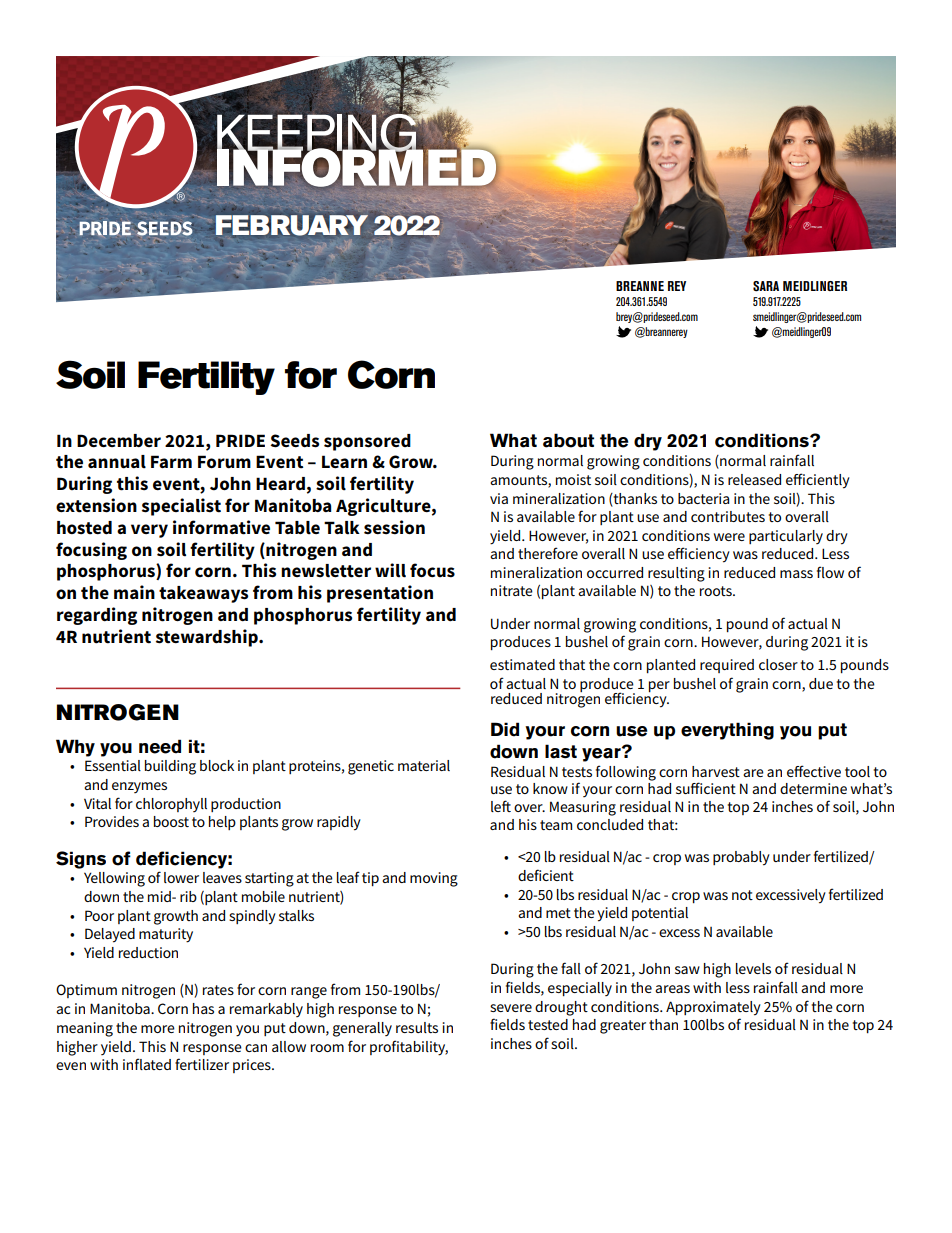  What do you see at coordinates (778, 664) in the document?
I see `closer` at bounding box center [778, 664].
